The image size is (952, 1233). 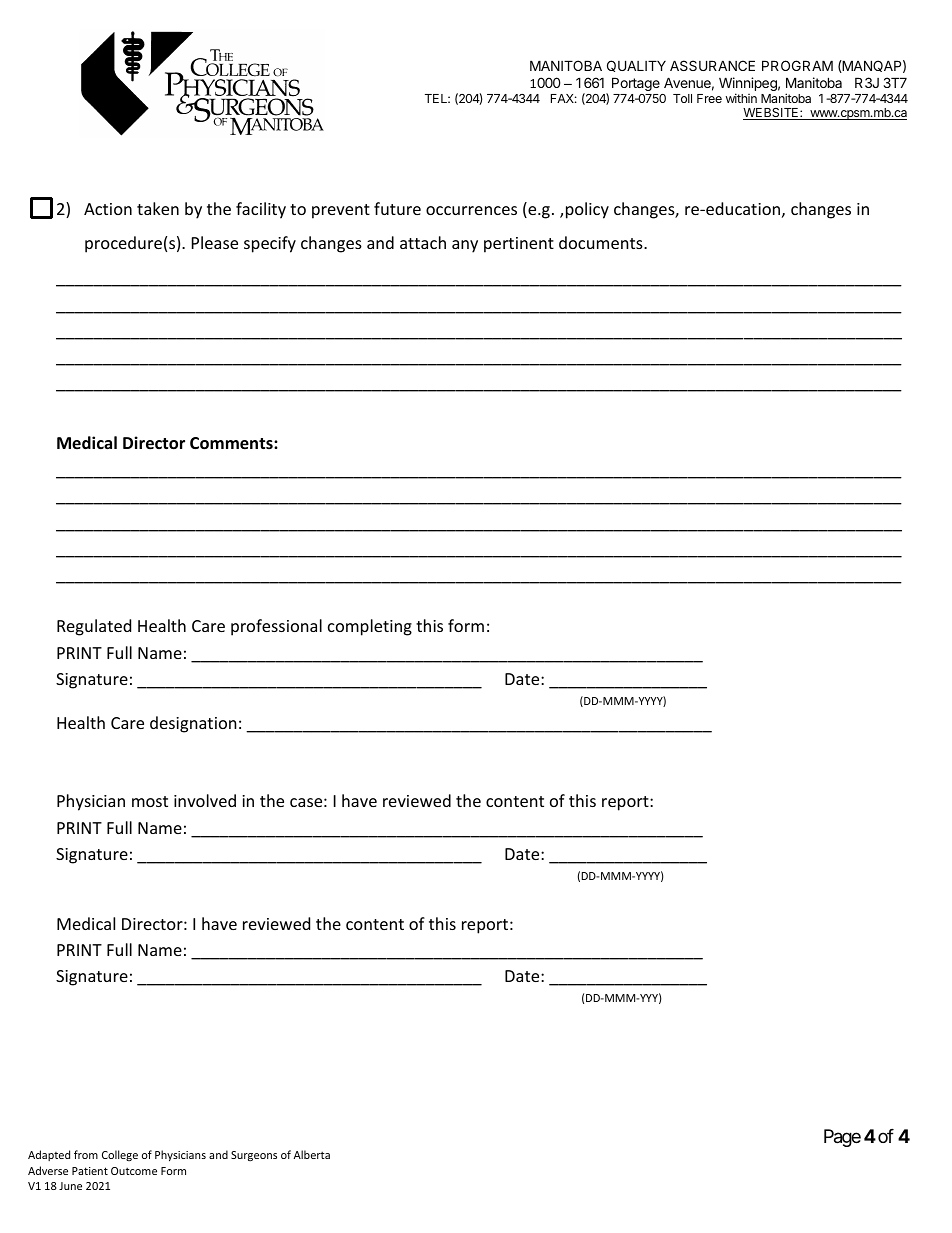 What do you see at coordinates (254, 1156) in the image?
I see `Surgeons` at bounding box center [254, 1156].
